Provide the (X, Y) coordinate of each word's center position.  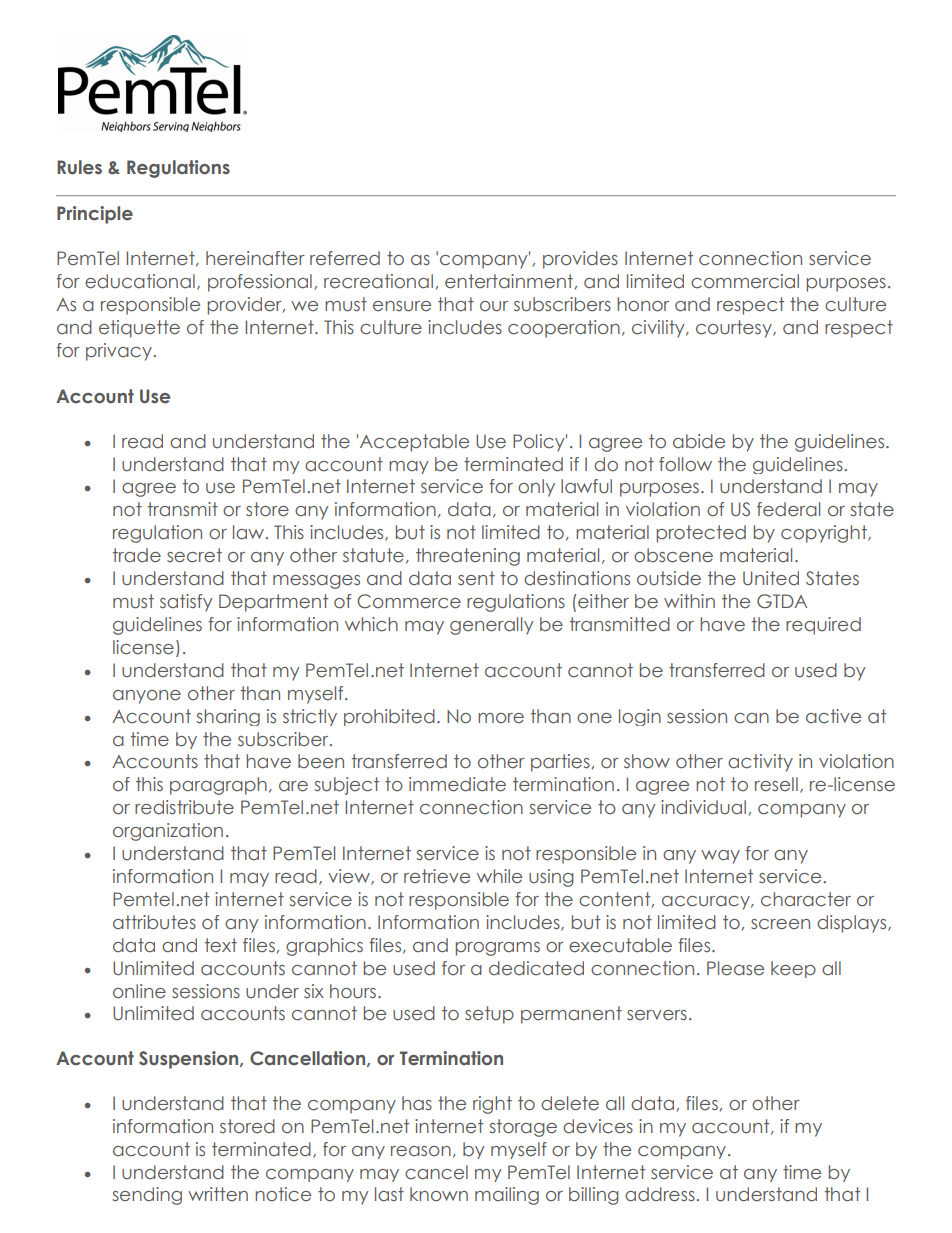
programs (497, 949)
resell (776, 784)
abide (699, 441)
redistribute (184, 807)
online (139, 991)
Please (735, 968)
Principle (95, 215)
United (771, 578)
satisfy (186, 603)
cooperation (564, 329)
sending (147, 1196)
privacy (119, 352)
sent (476, 578)
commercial (745, 281)
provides (580, 260)
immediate (457, 784)
